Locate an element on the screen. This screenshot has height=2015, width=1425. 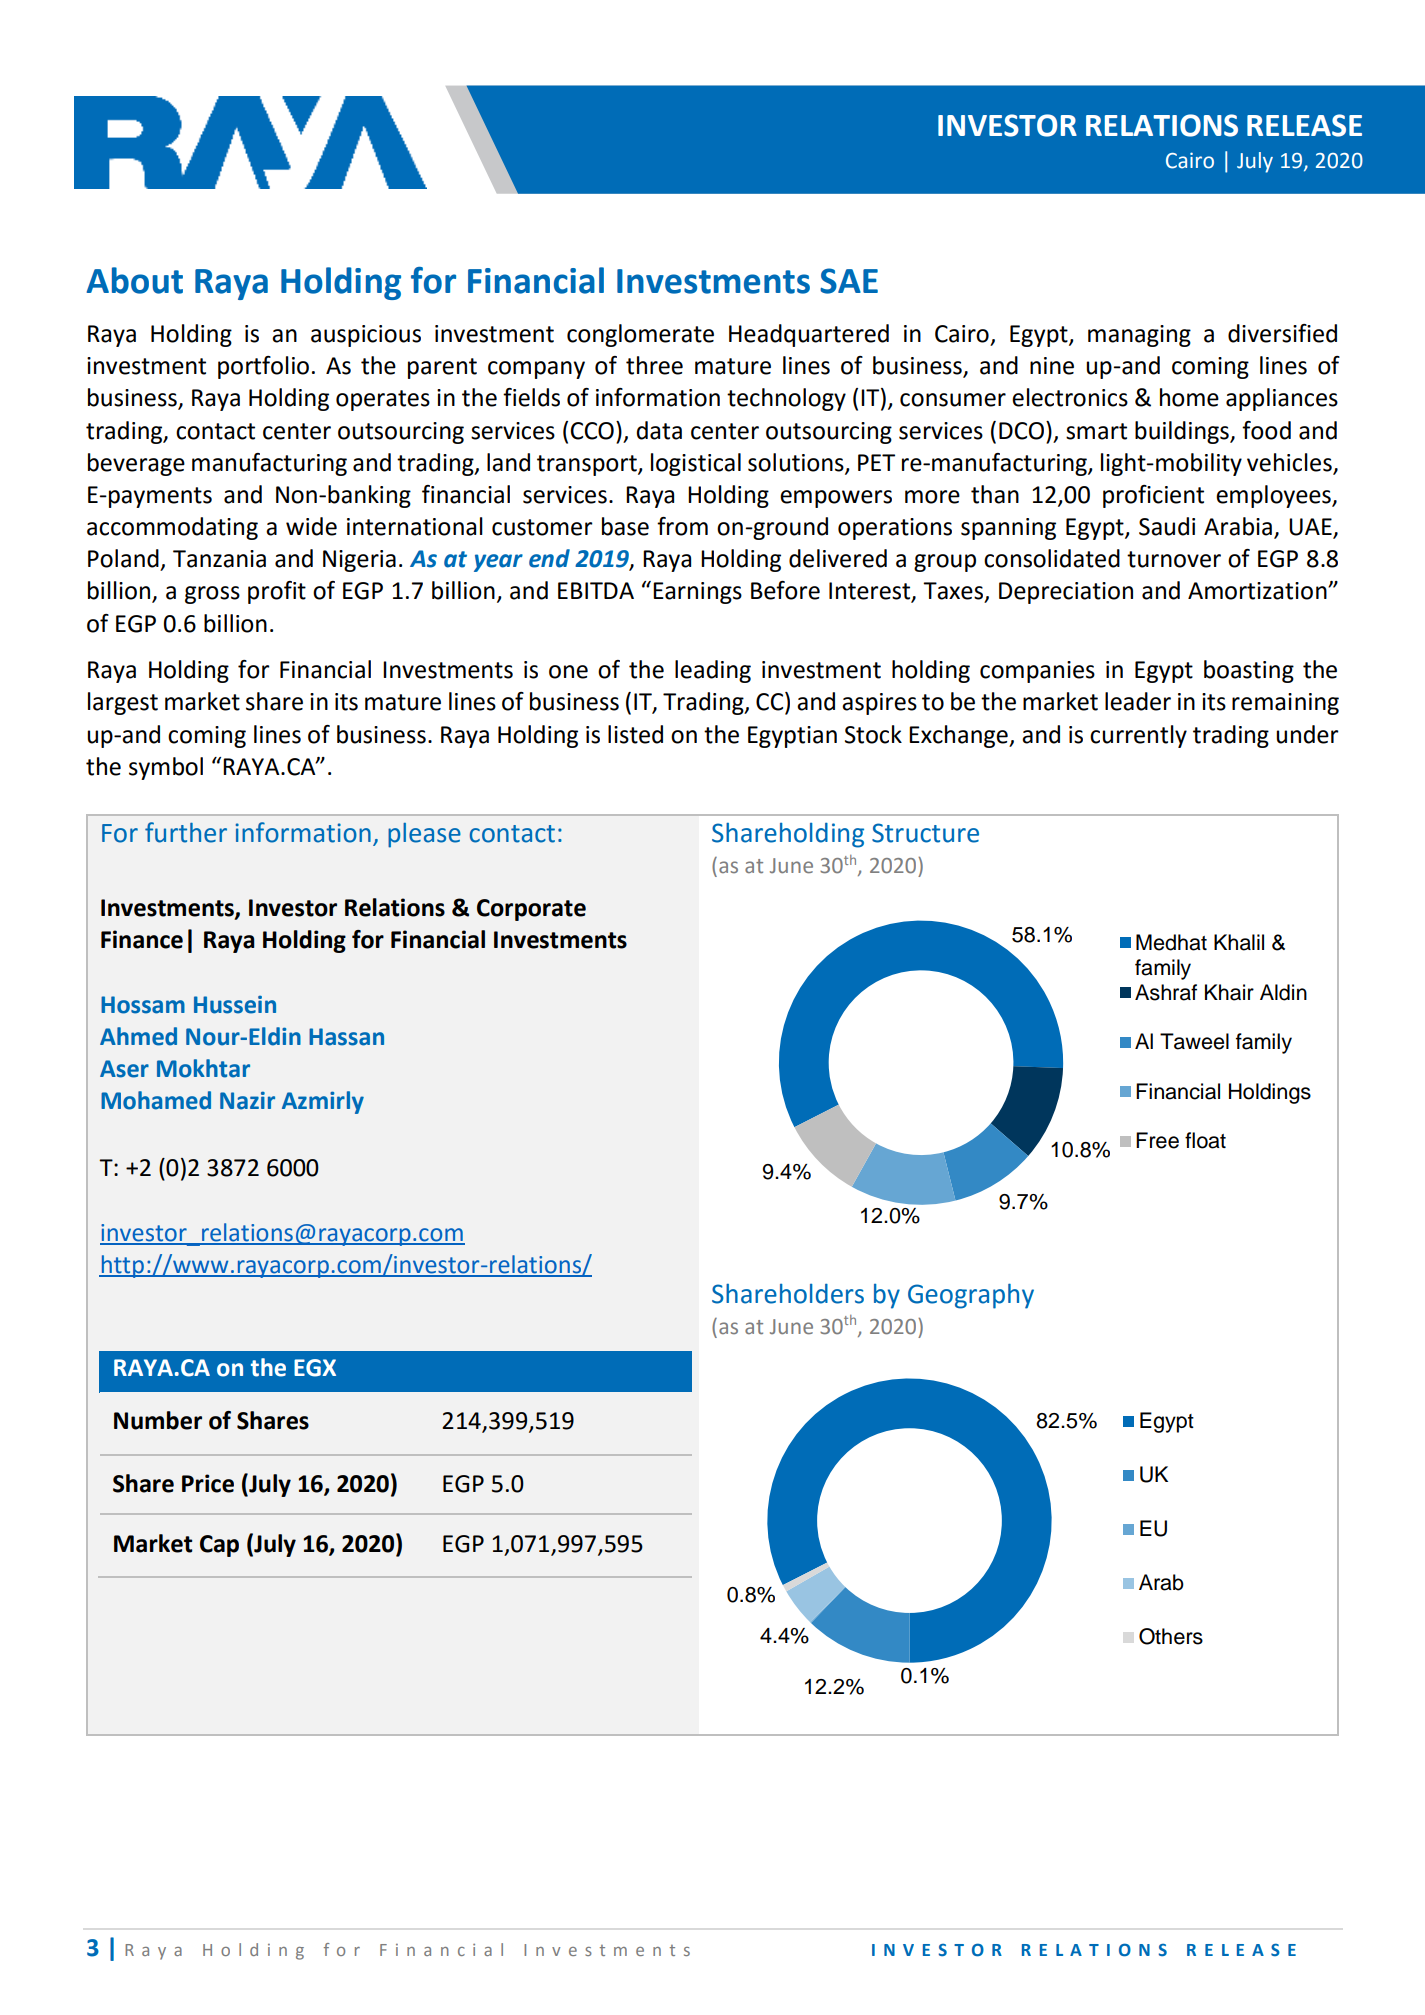
Others is located at coordinates (1171, 1636).
